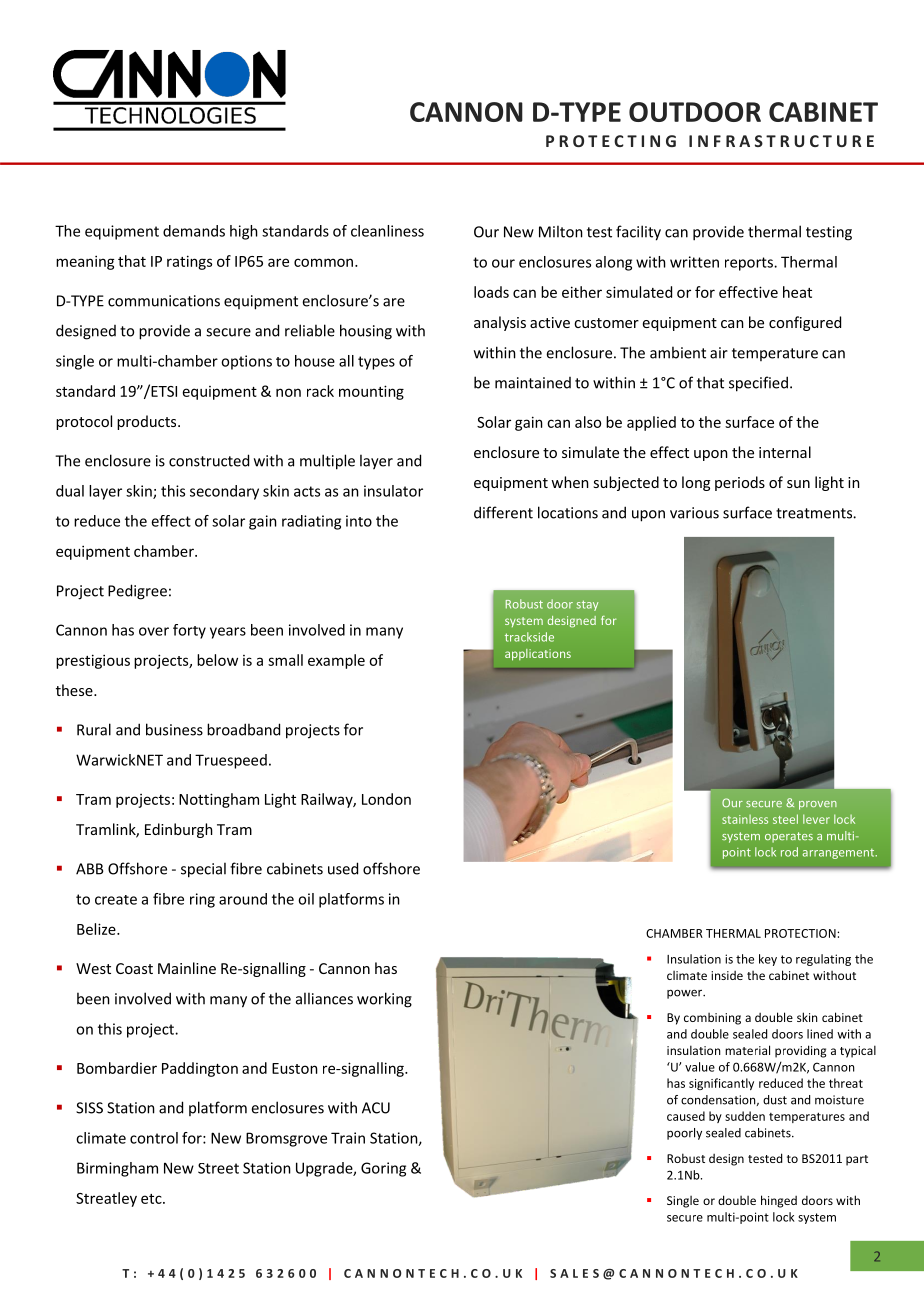 The width and height of the screenshot is (924, 1301). What do you see at coordinates (750, 264) in the screenshot?
I see `reports` at bounding box center [750, 264].
